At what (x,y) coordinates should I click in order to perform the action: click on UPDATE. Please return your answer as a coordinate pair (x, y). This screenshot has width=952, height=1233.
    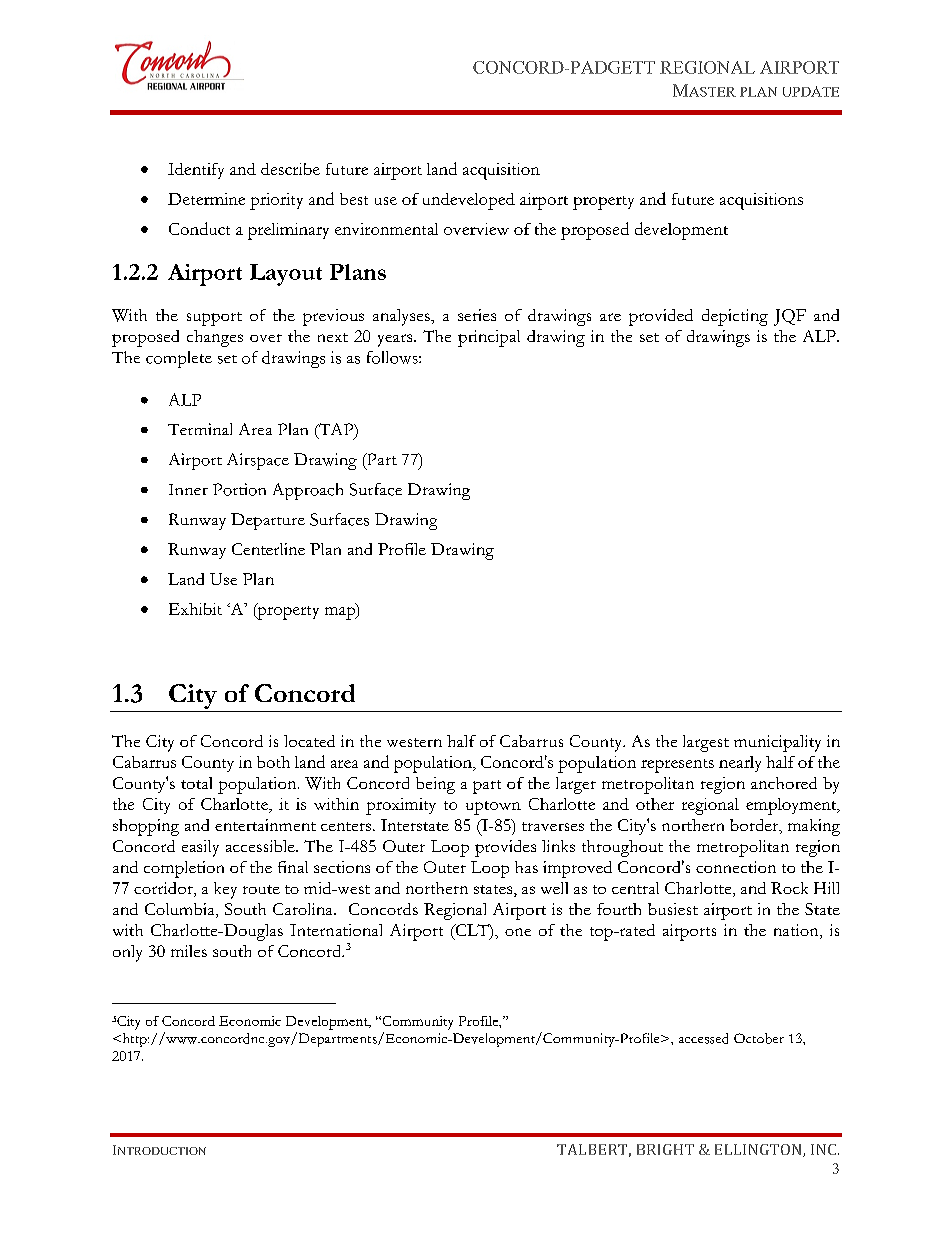
    Looking at the image, I should click on (811, 91).
